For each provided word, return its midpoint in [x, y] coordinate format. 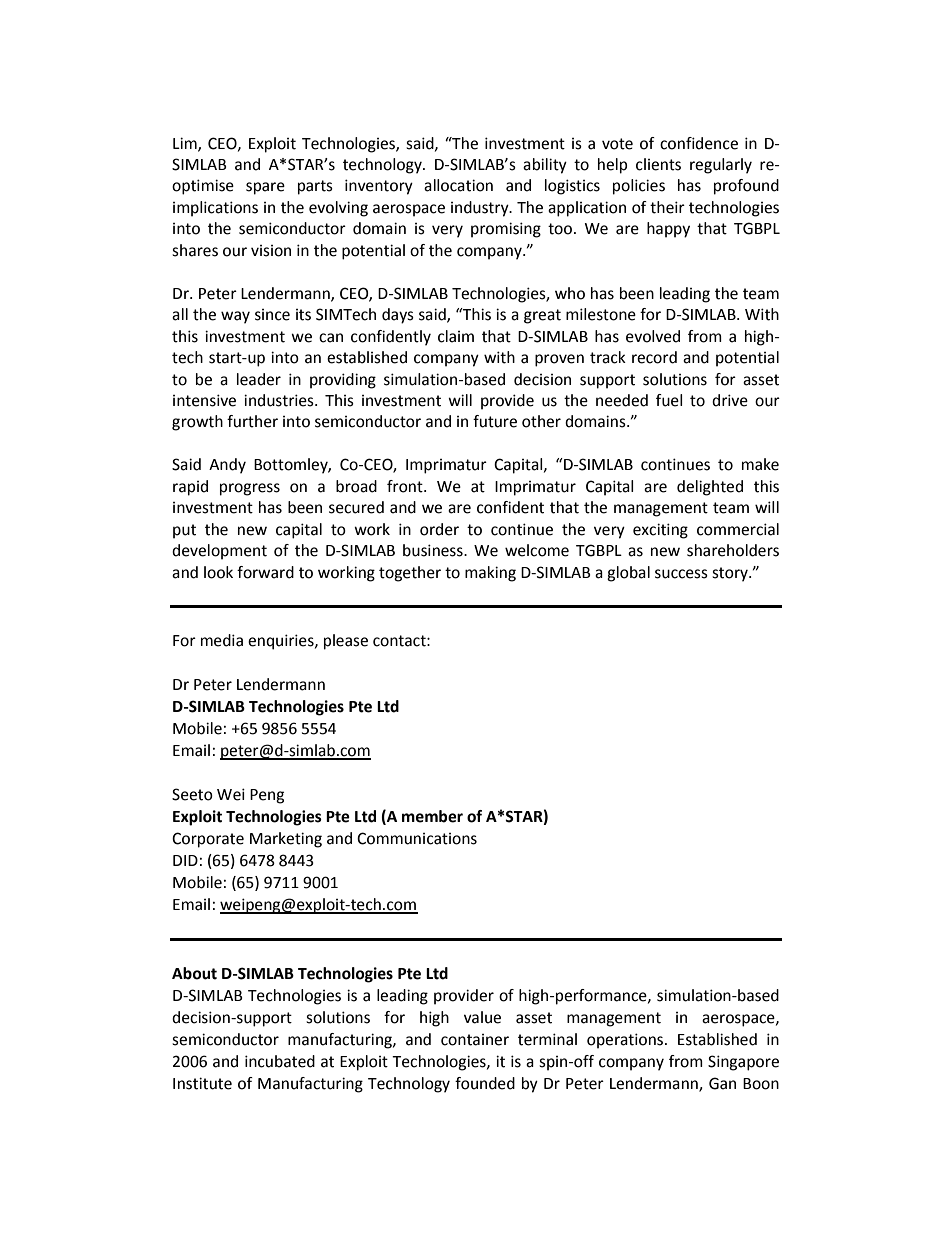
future [495, 421]
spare [265, 188]
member [432, 816]
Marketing [286, 840]
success [681, 574]
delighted [710, 488]
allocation [458, 185]
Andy [227, 466]
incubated [280, 1061]
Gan [722, 1083]
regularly [721, 166]
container [475, 1040]
